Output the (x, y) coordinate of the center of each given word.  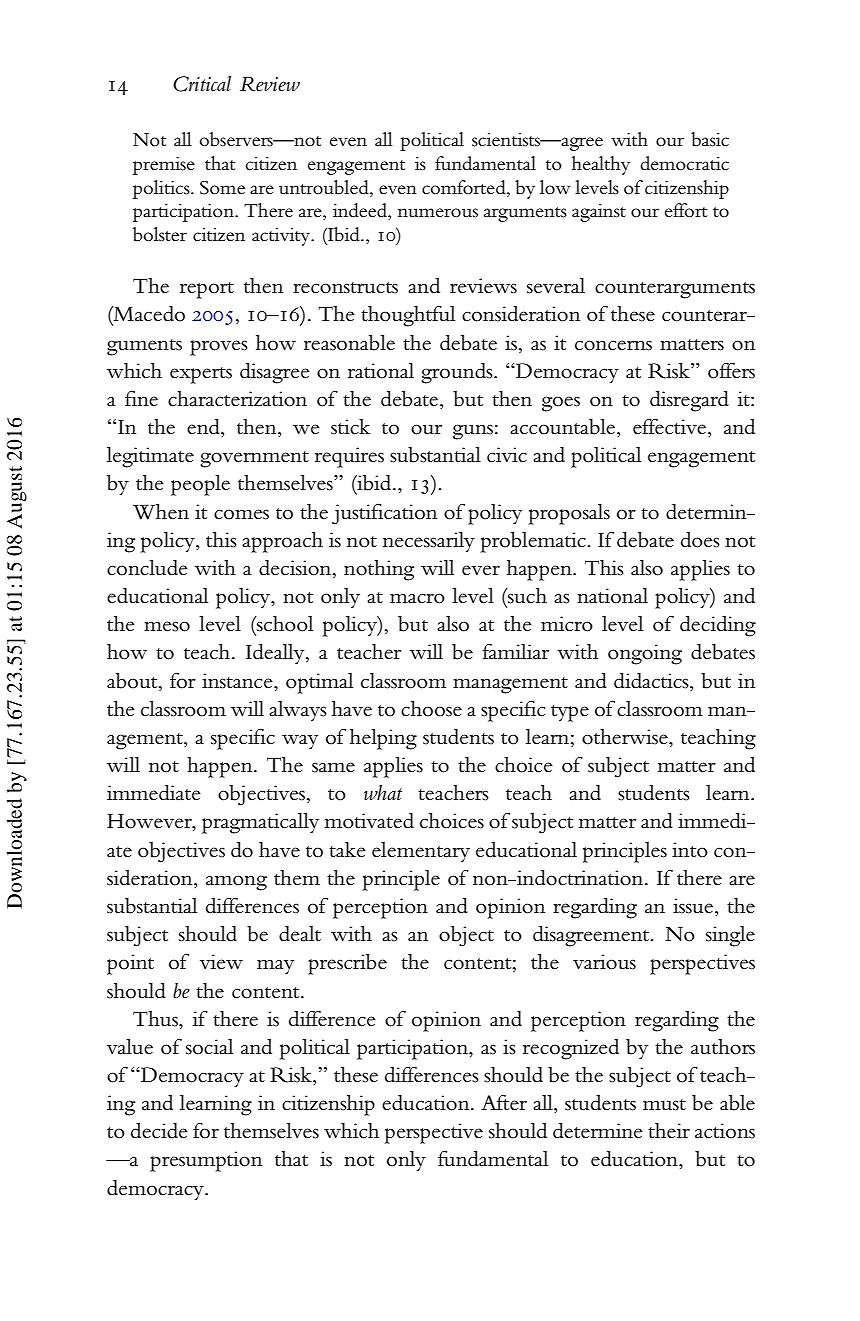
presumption (206, 1161)
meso (167, 626)
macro (417, 598)
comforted (465, 187)
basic (710, 139)
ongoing (645, 654)
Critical (202, 84)
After (504, 1102)
